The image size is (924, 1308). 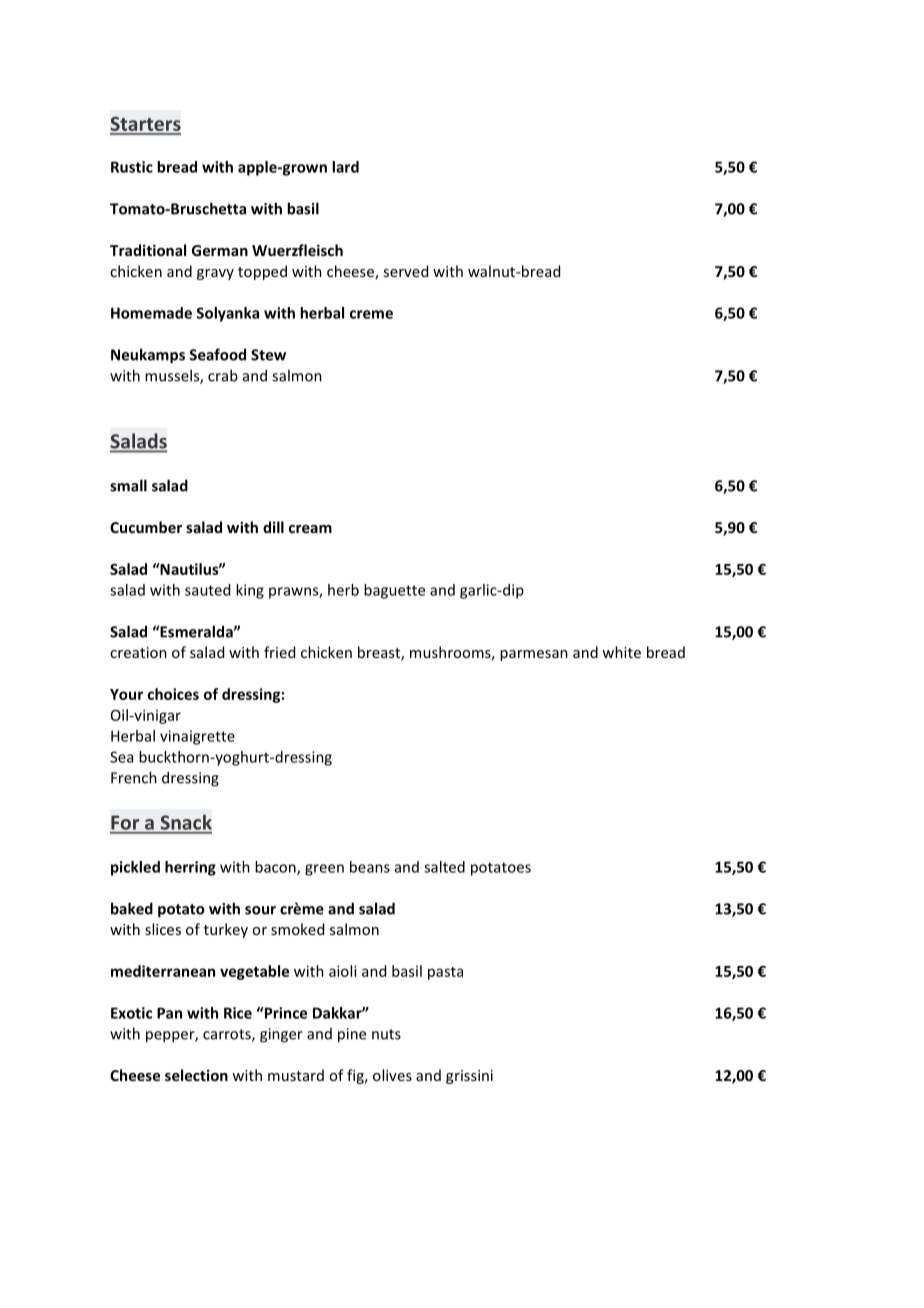 I want to click on lard, so click(x=345, y=167).
